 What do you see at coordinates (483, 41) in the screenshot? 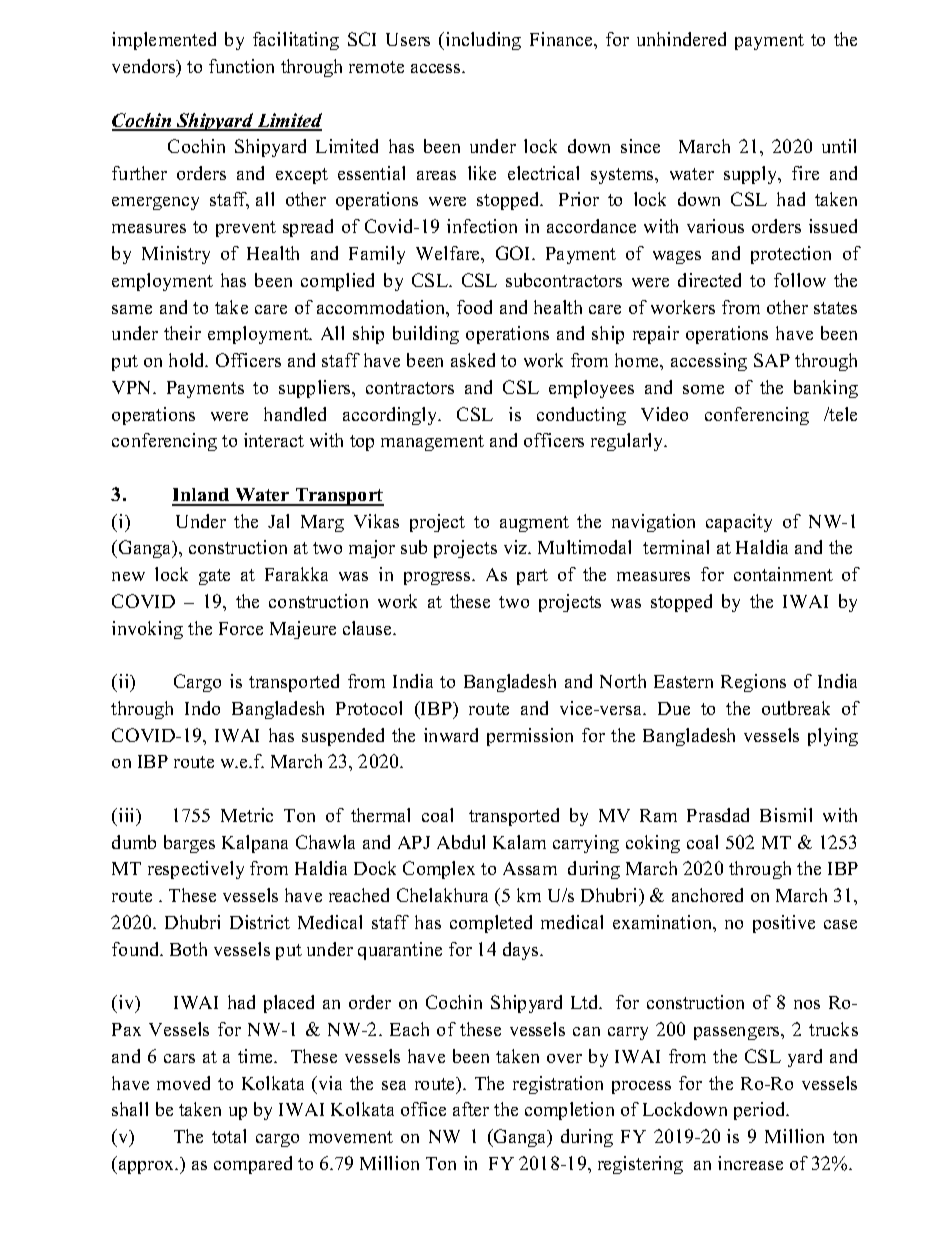
I see `including` at bounding box center [483, 41].
